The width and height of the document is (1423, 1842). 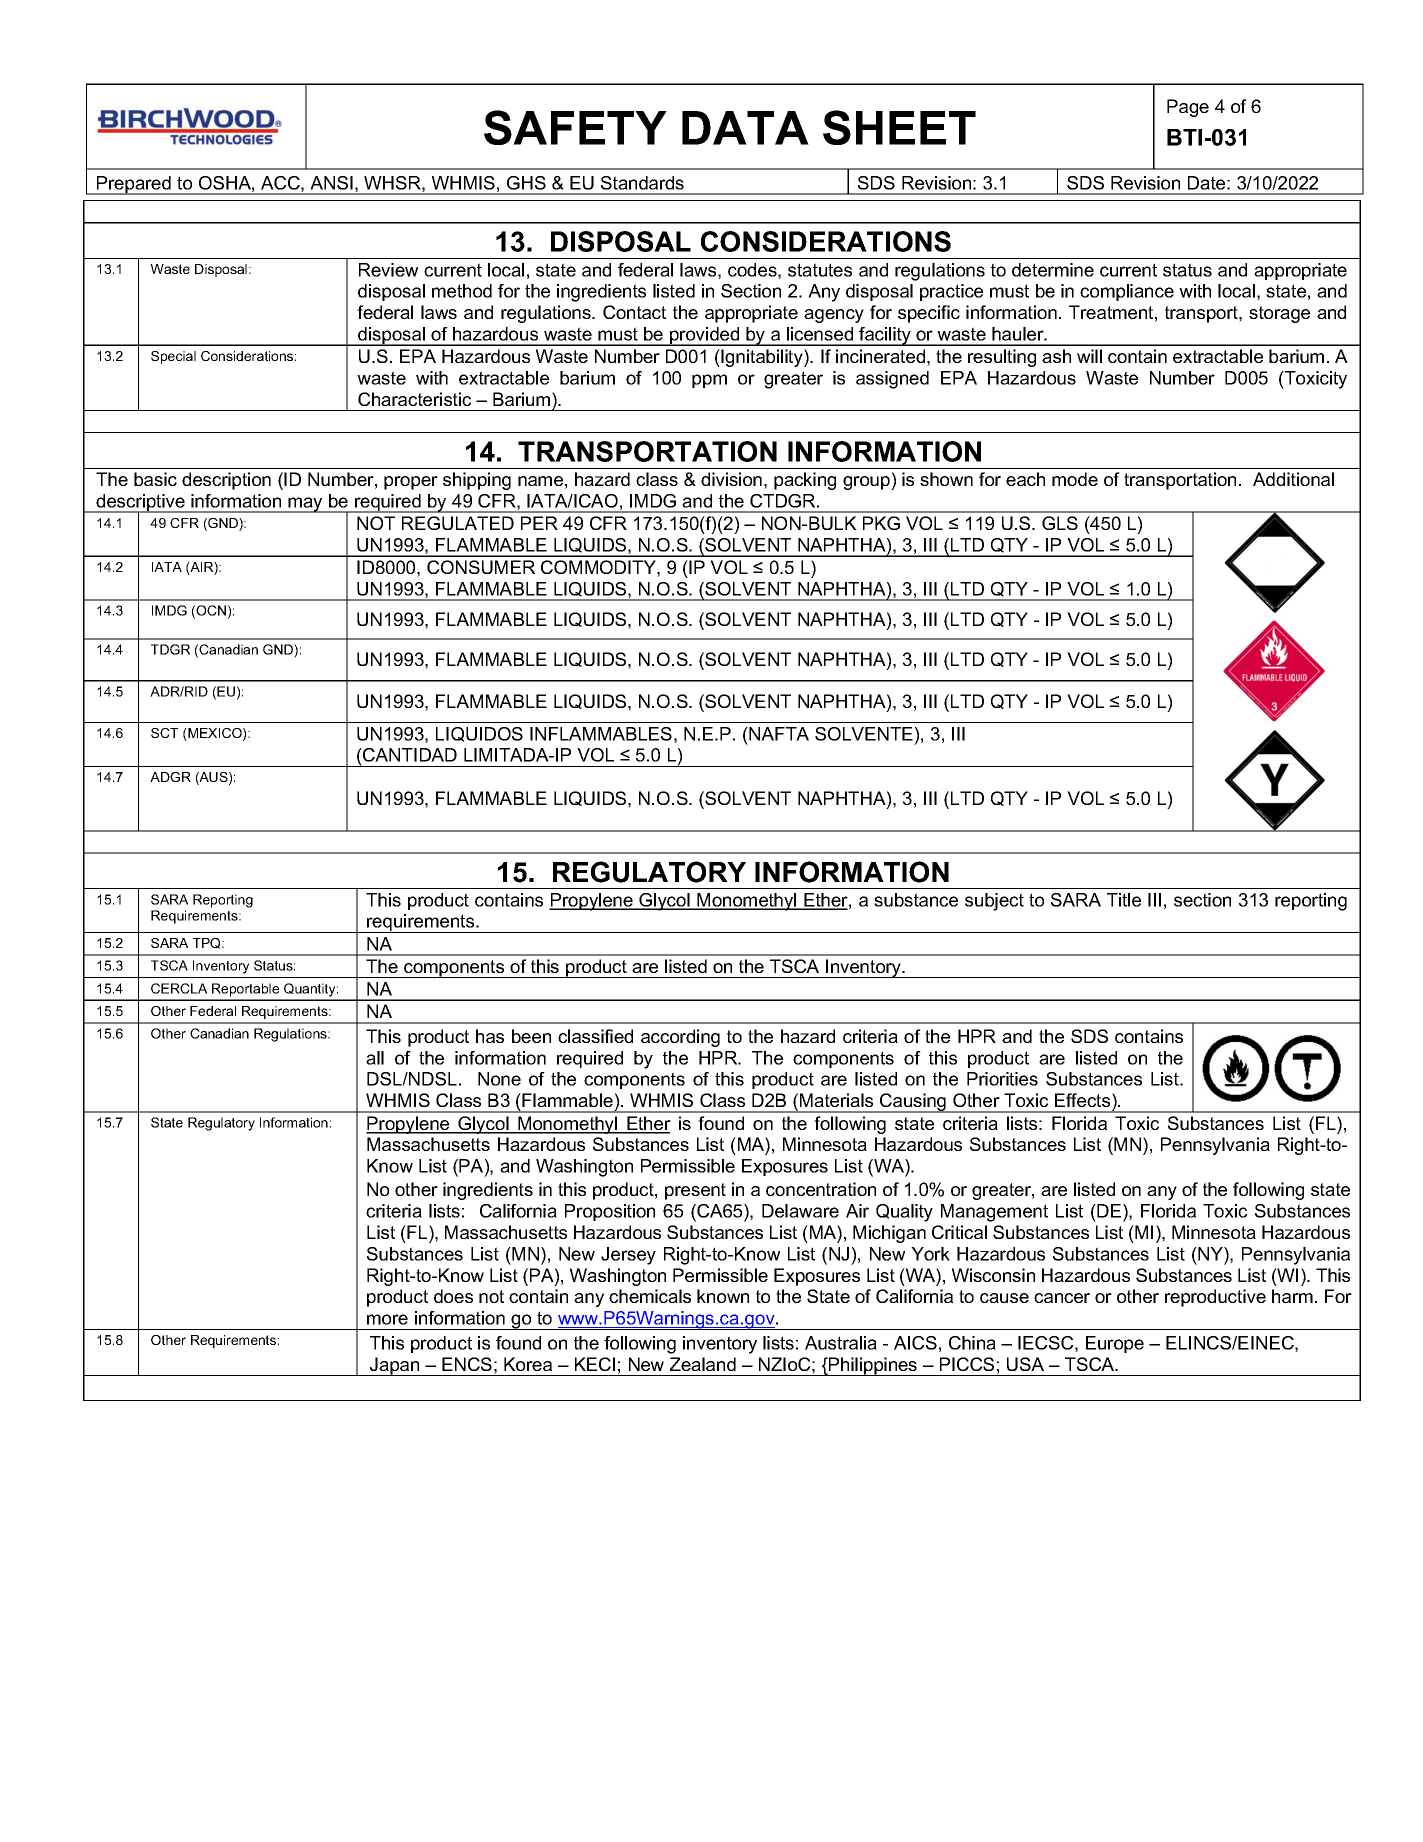 What do you see at coordinates (680, 1038) in the document?
I see `according` at bounding box center [680, 1038].
